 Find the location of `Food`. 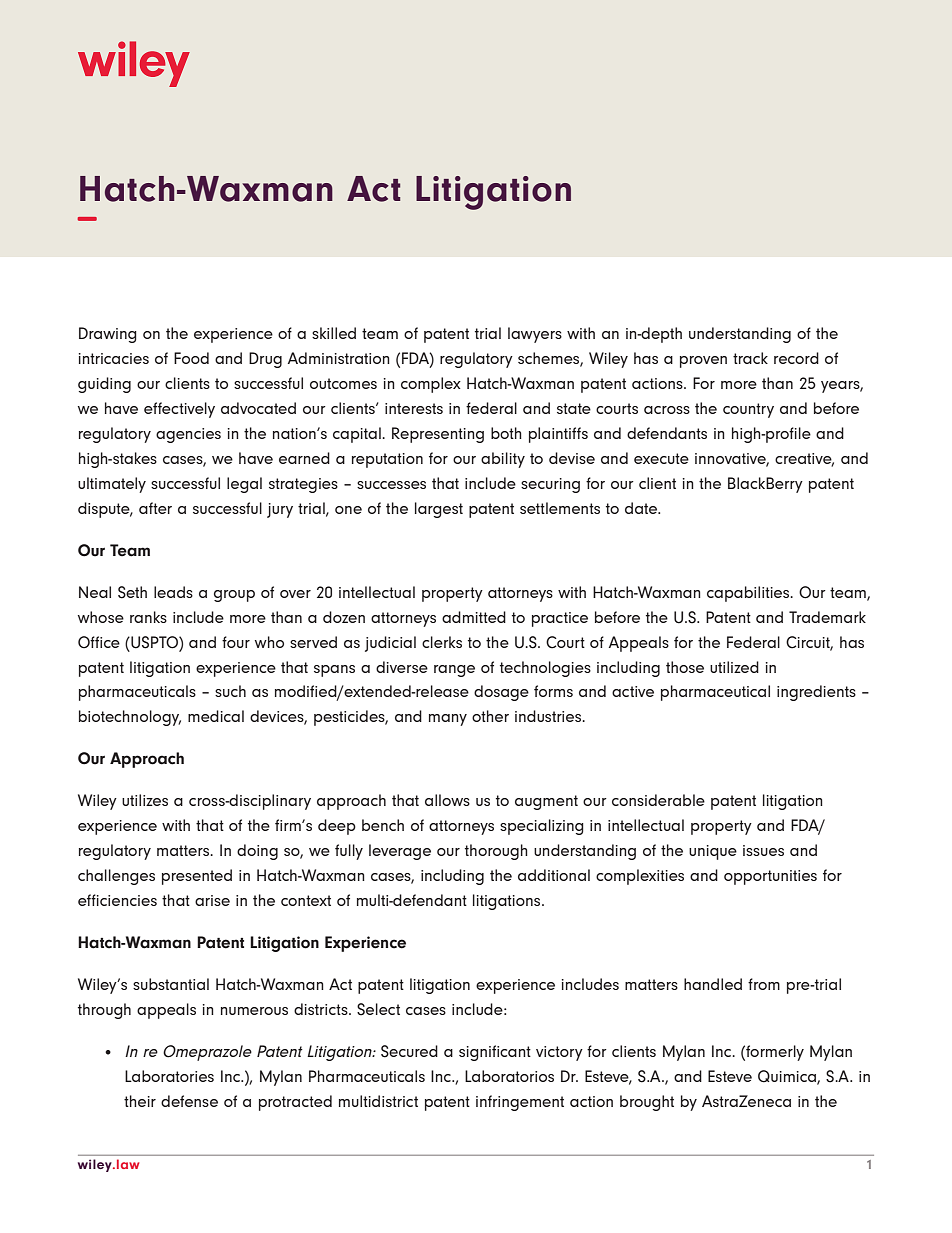

Food is located at coordinates (191, 358).
